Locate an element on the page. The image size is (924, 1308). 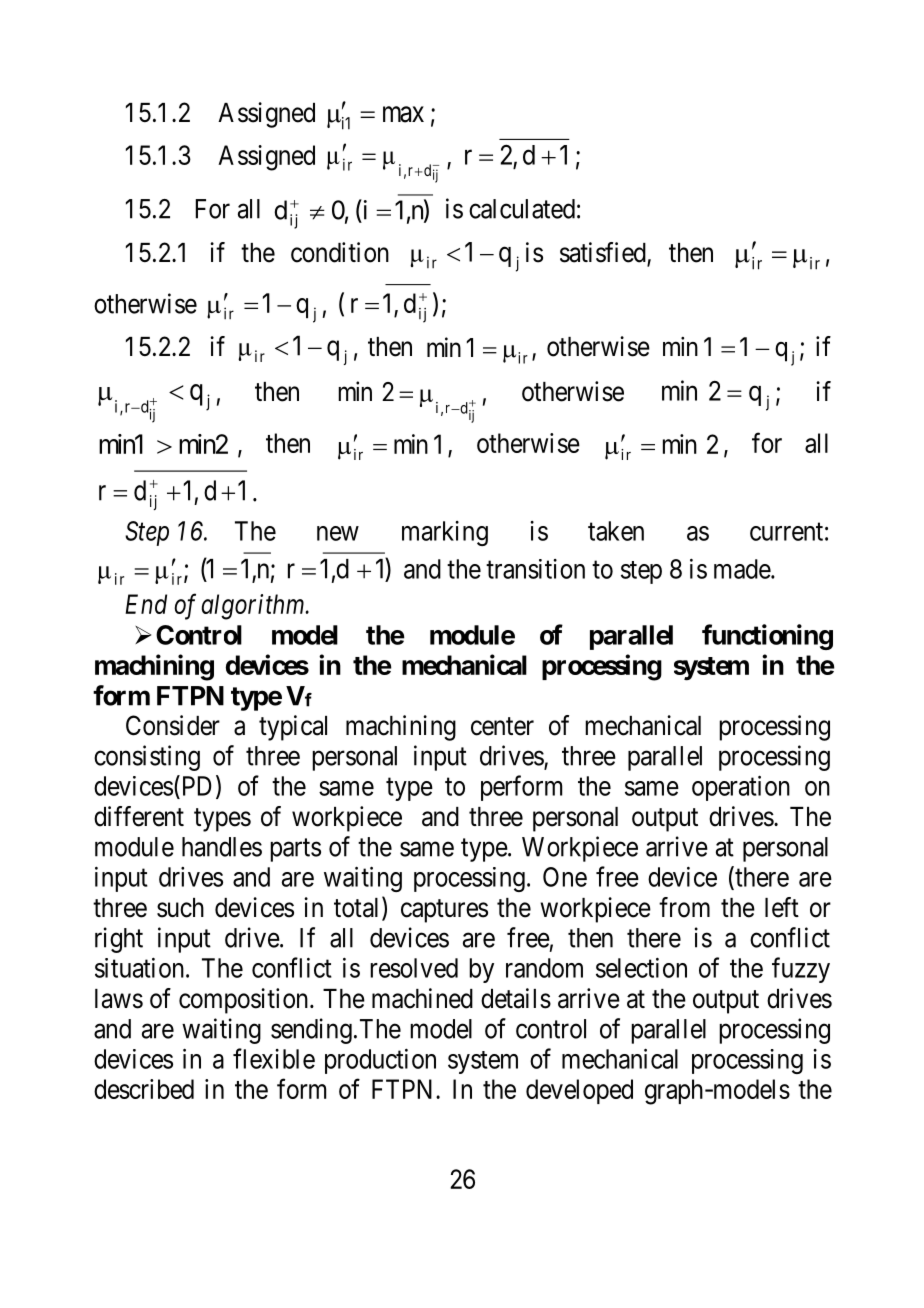
developed is located at coordinates (579, 1091).
